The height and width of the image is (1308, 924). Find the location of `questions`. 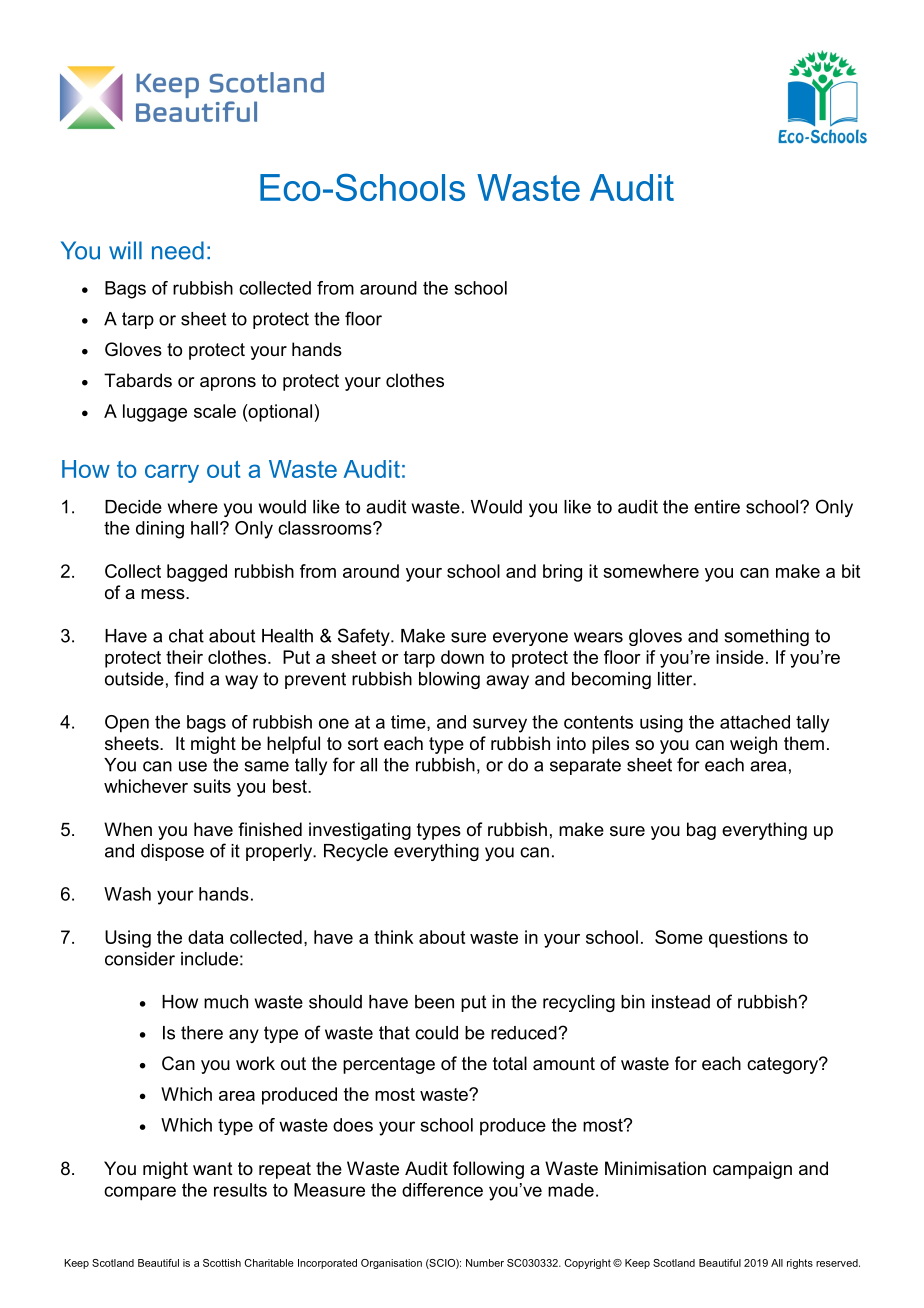

questions is located at coordinates (748, 939).
